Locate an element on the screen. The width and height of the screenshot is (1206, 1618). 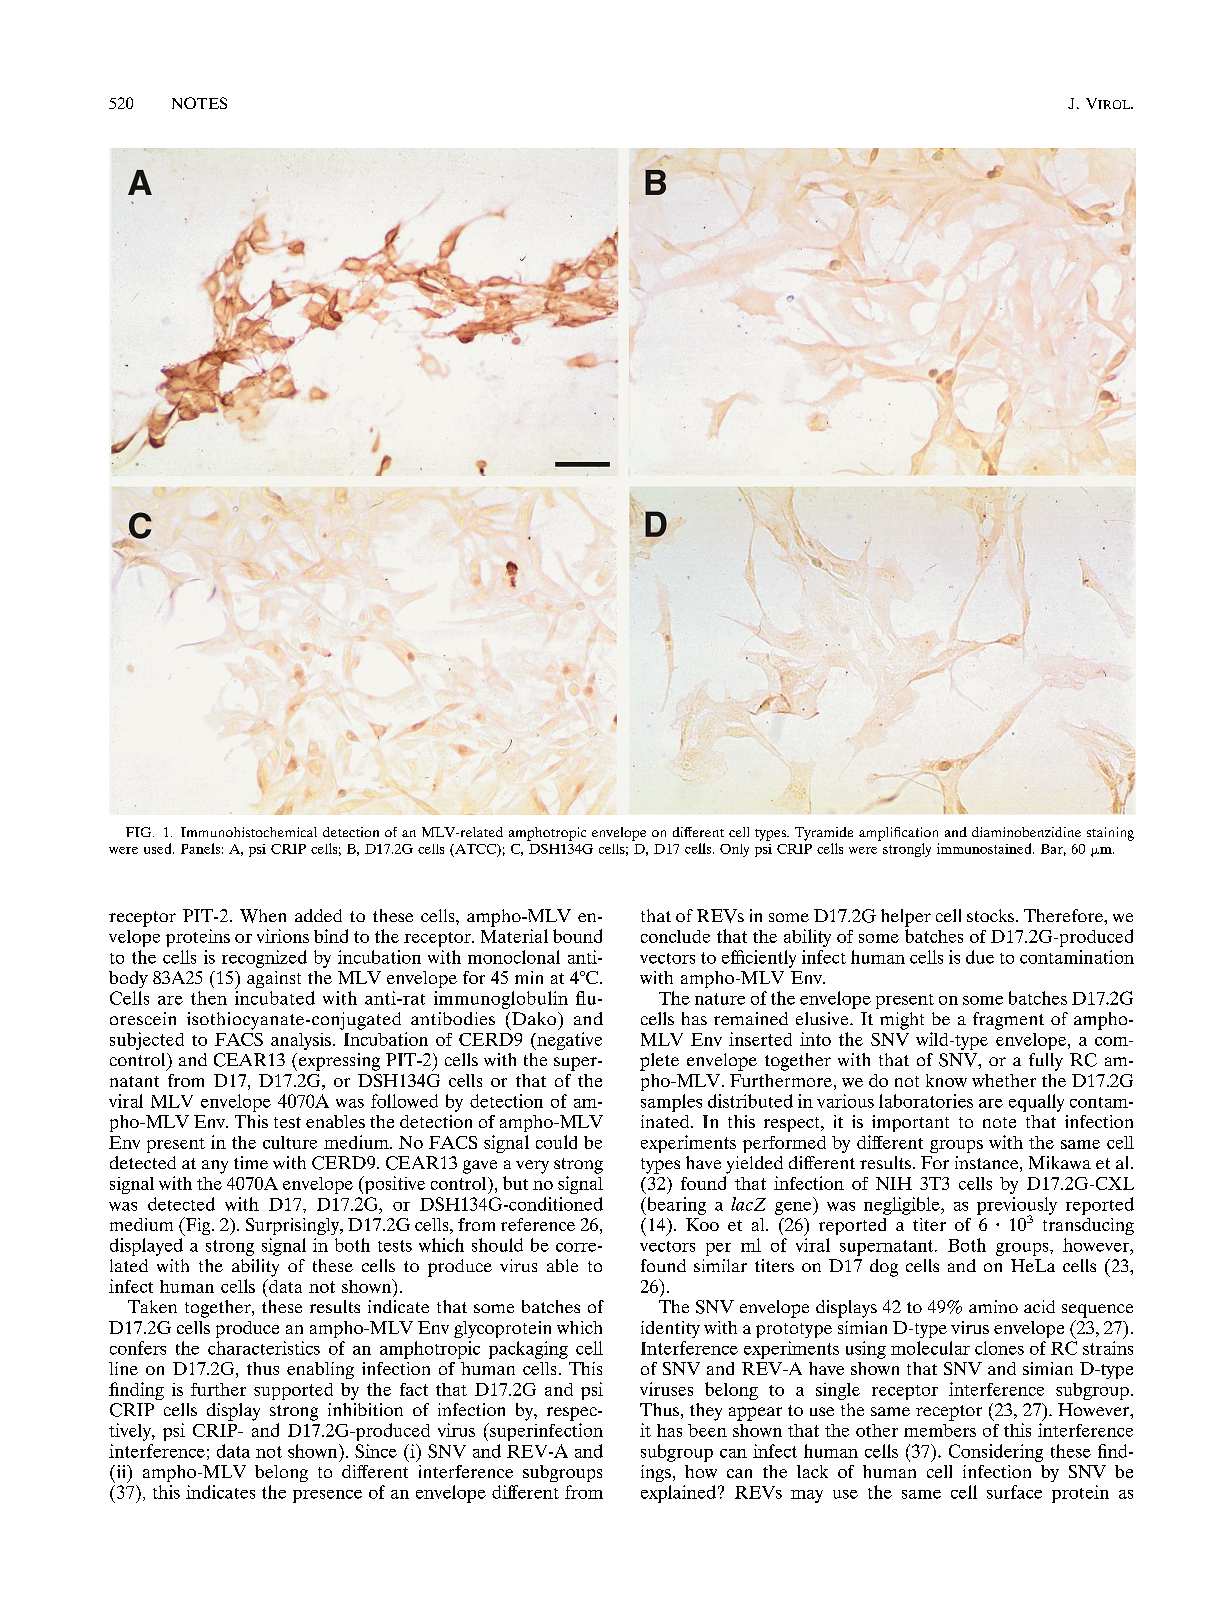
presence is located at coordinates (327, 1496).
